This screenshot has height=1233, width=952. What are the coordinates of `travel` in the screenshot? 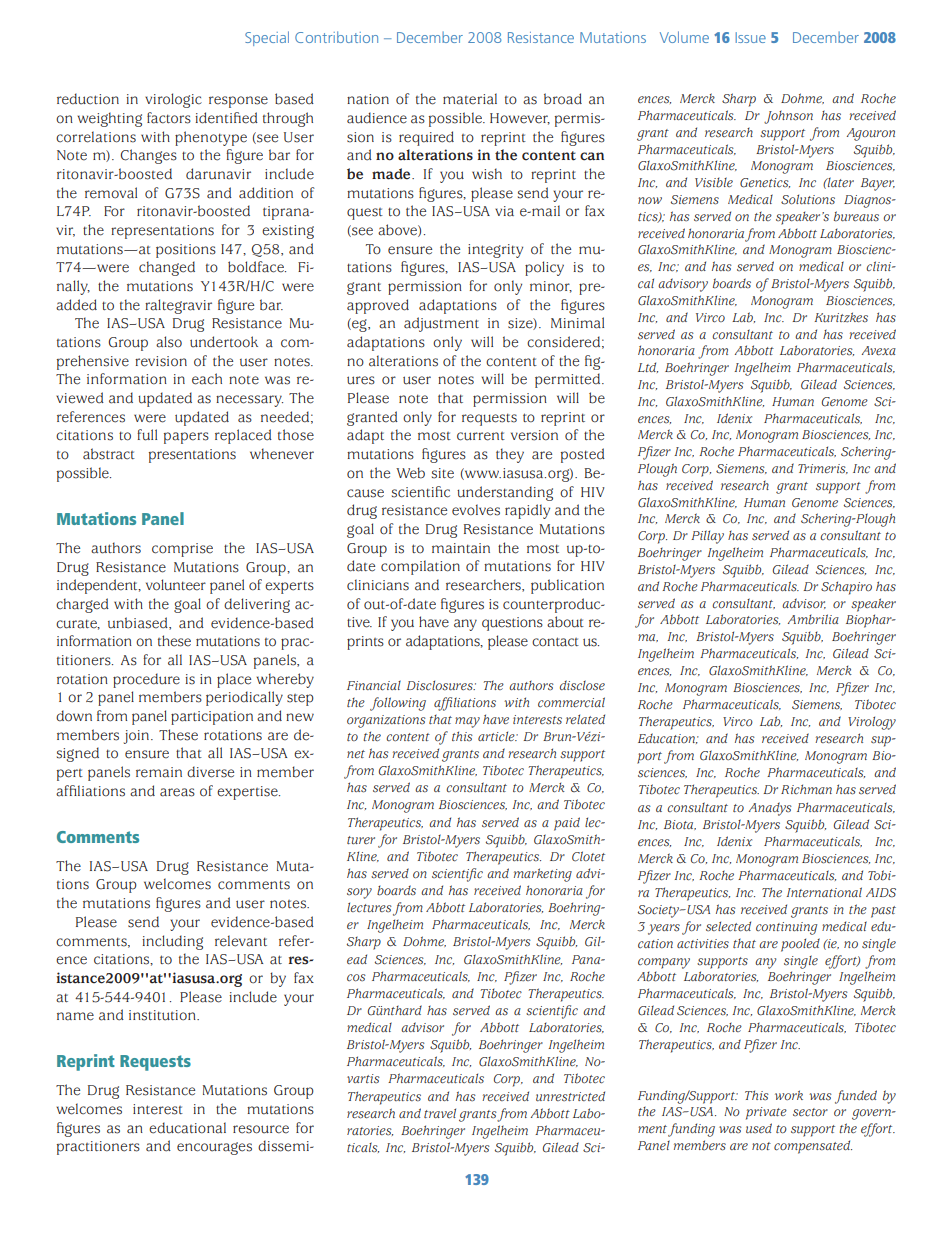 It's located at (440, 1113).
